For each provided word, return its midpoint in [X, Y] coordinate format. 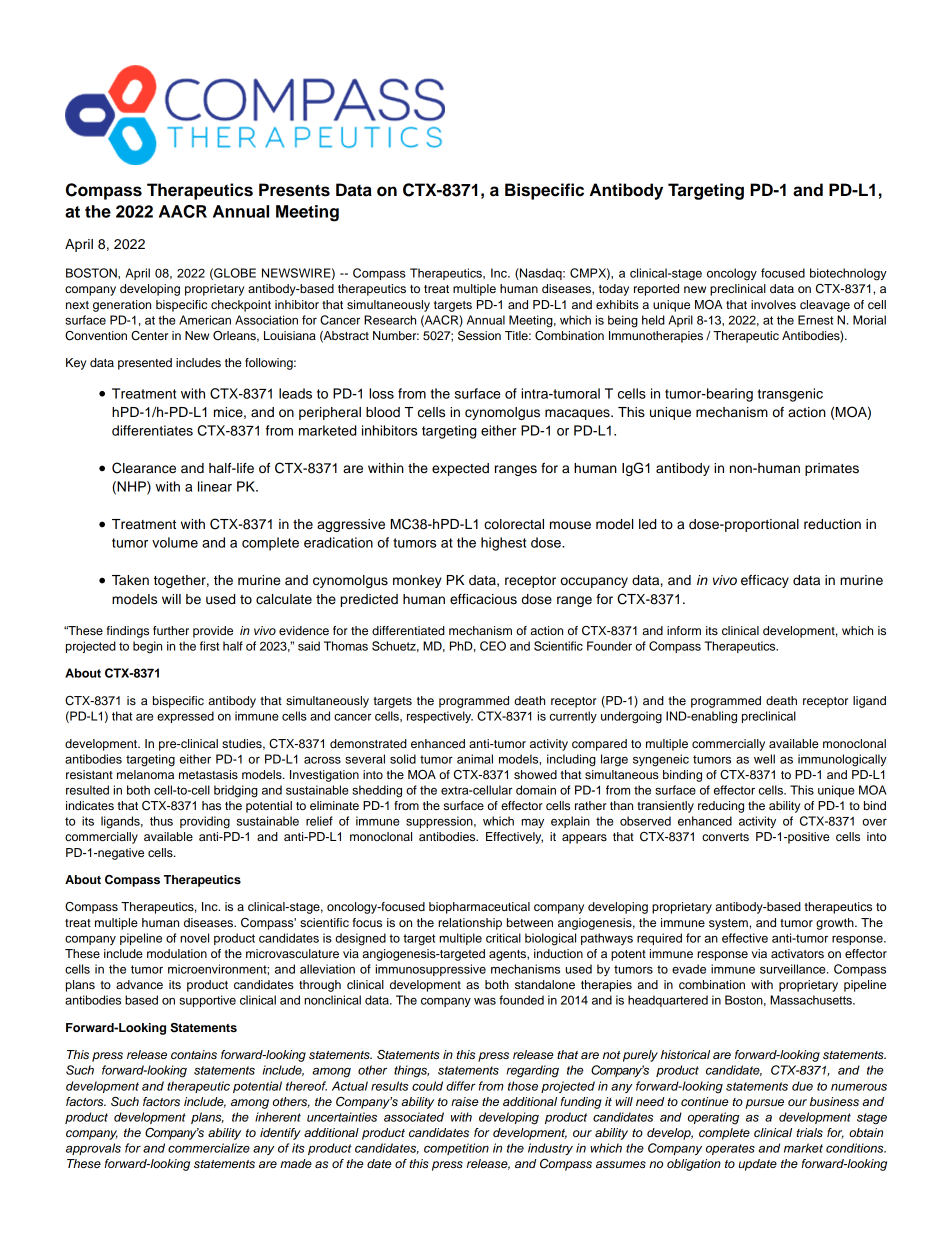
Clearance [144, 468]
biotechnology [848, 274]
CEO [493, 646]
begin [147, 647]
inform [684, 630]
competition [456, 1149]
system [729, 924]
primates [832, 469]
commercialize [209, 1148]
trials [809, 1132]
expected [460, 469]
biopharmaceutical [479, 908]
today [614, 290]
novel [194, 938]
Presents [294, 190]
